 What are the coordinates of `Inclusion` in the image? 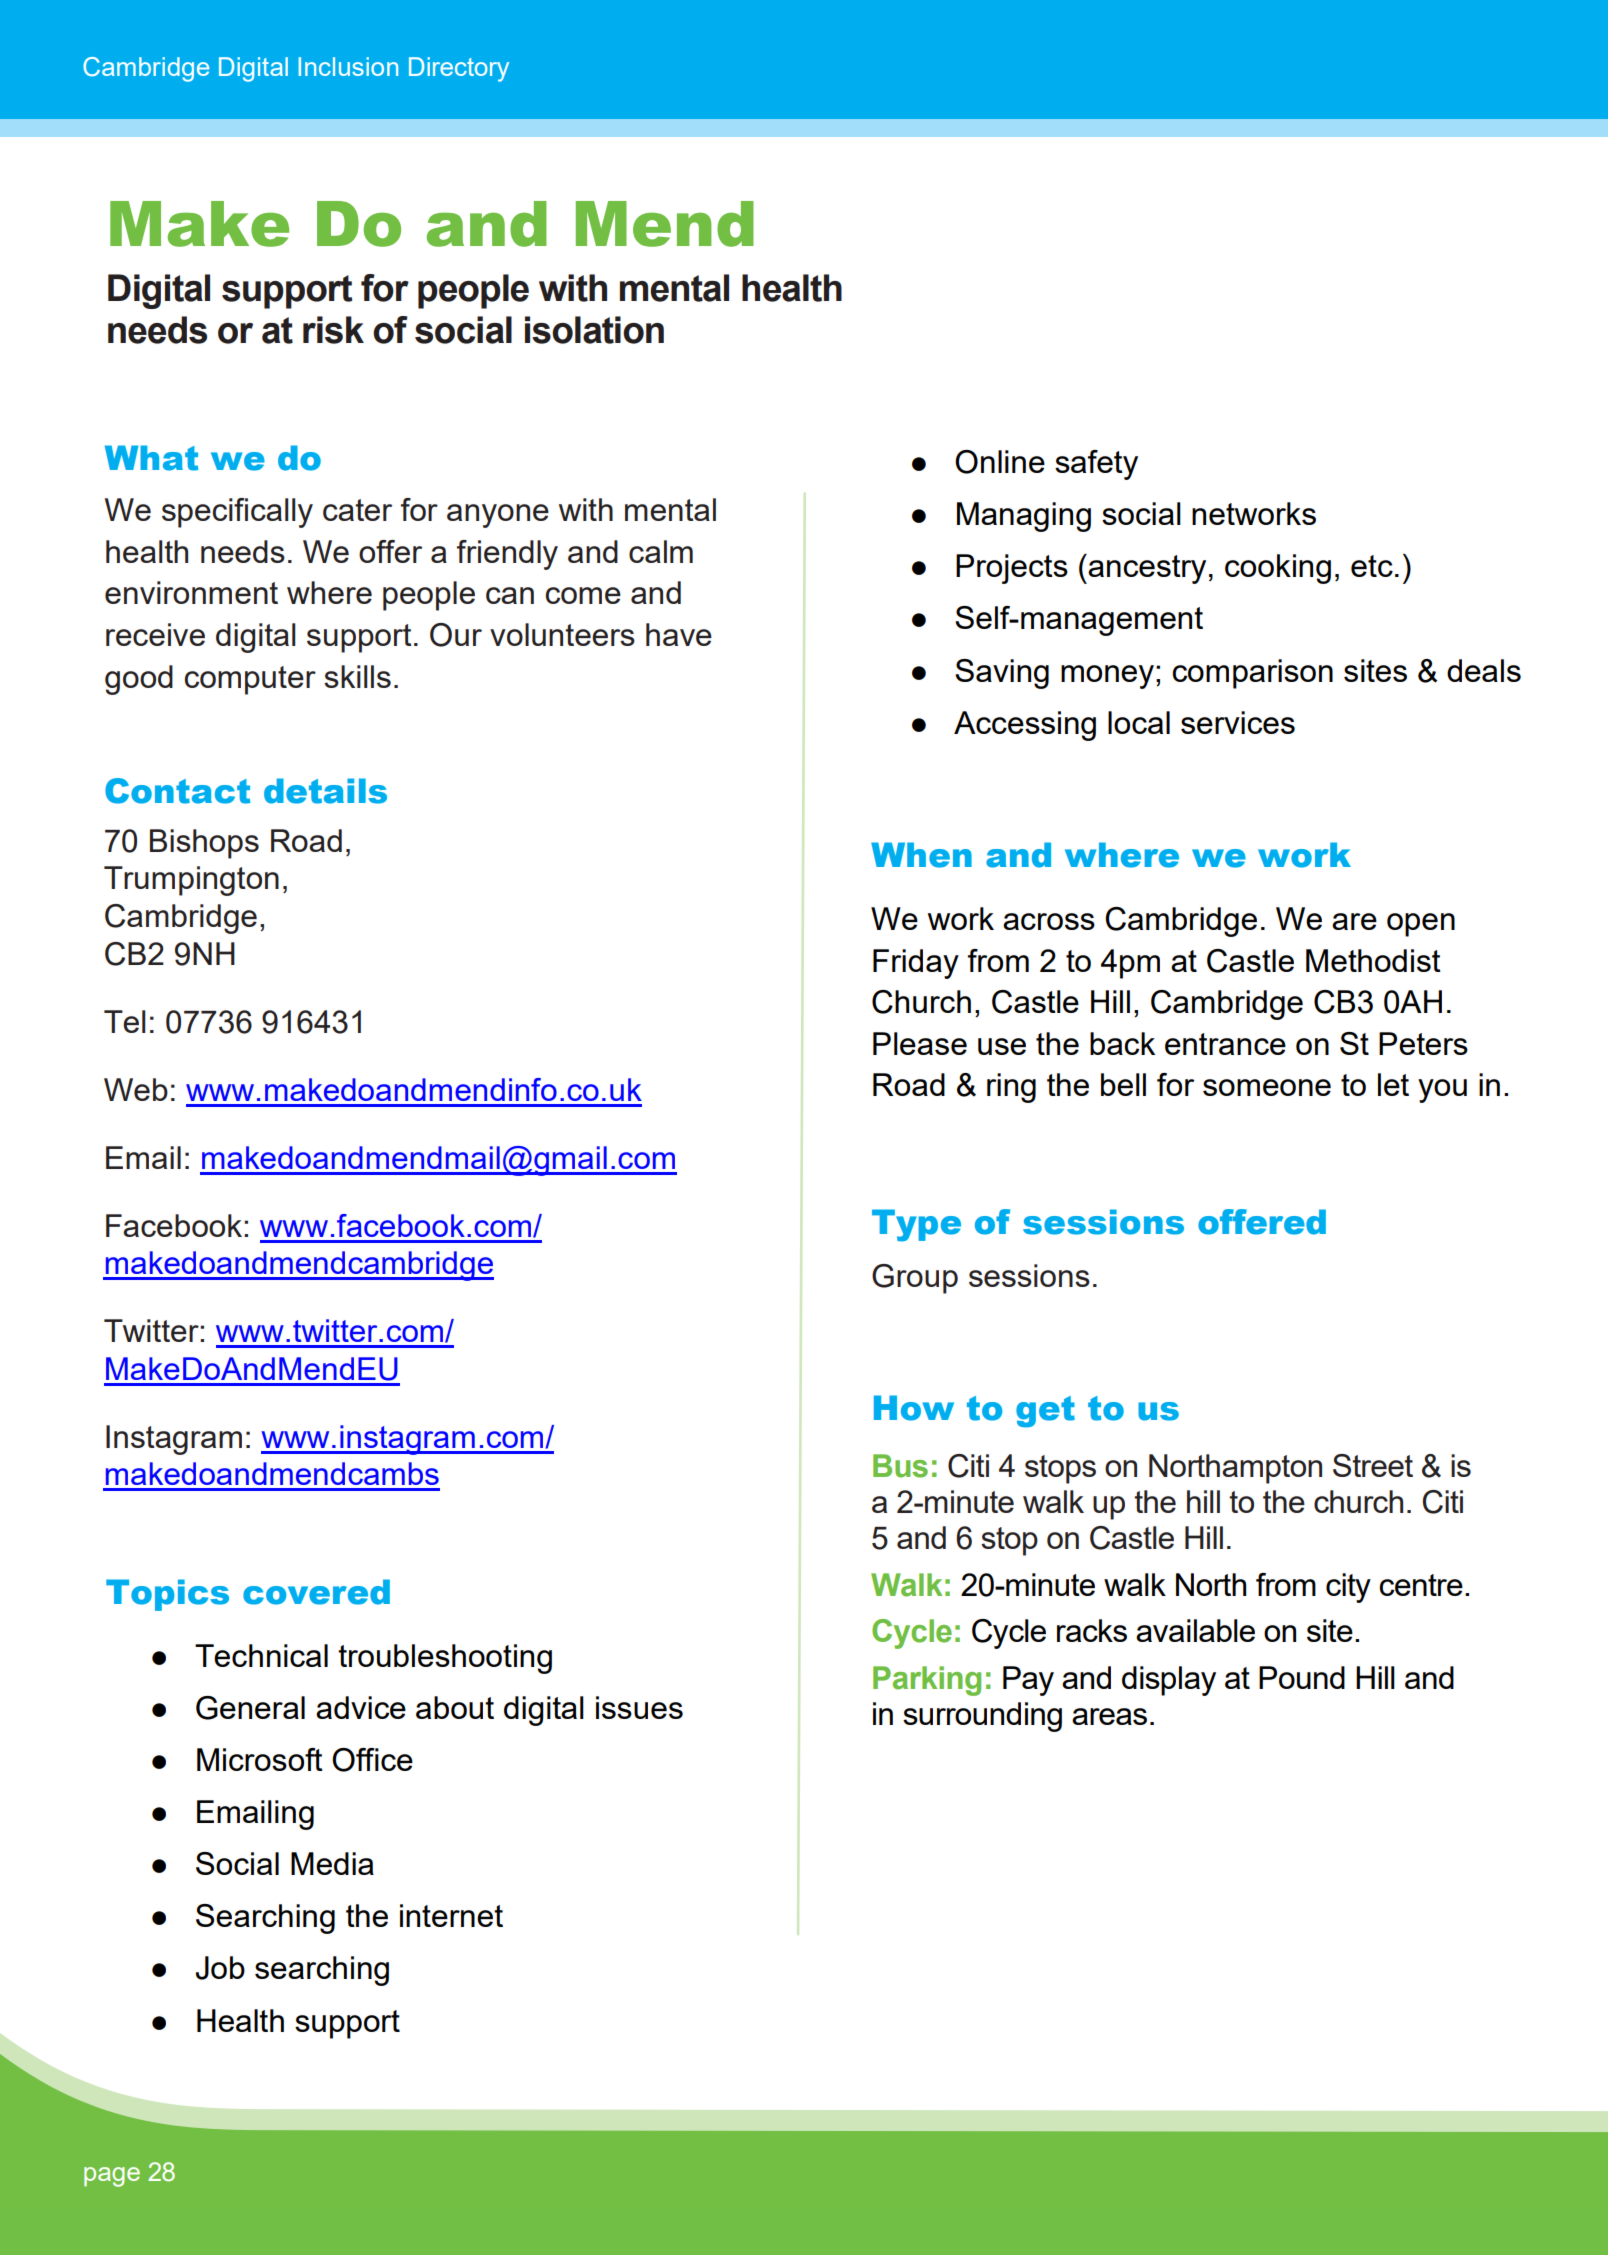 It's located at (348, 66).
